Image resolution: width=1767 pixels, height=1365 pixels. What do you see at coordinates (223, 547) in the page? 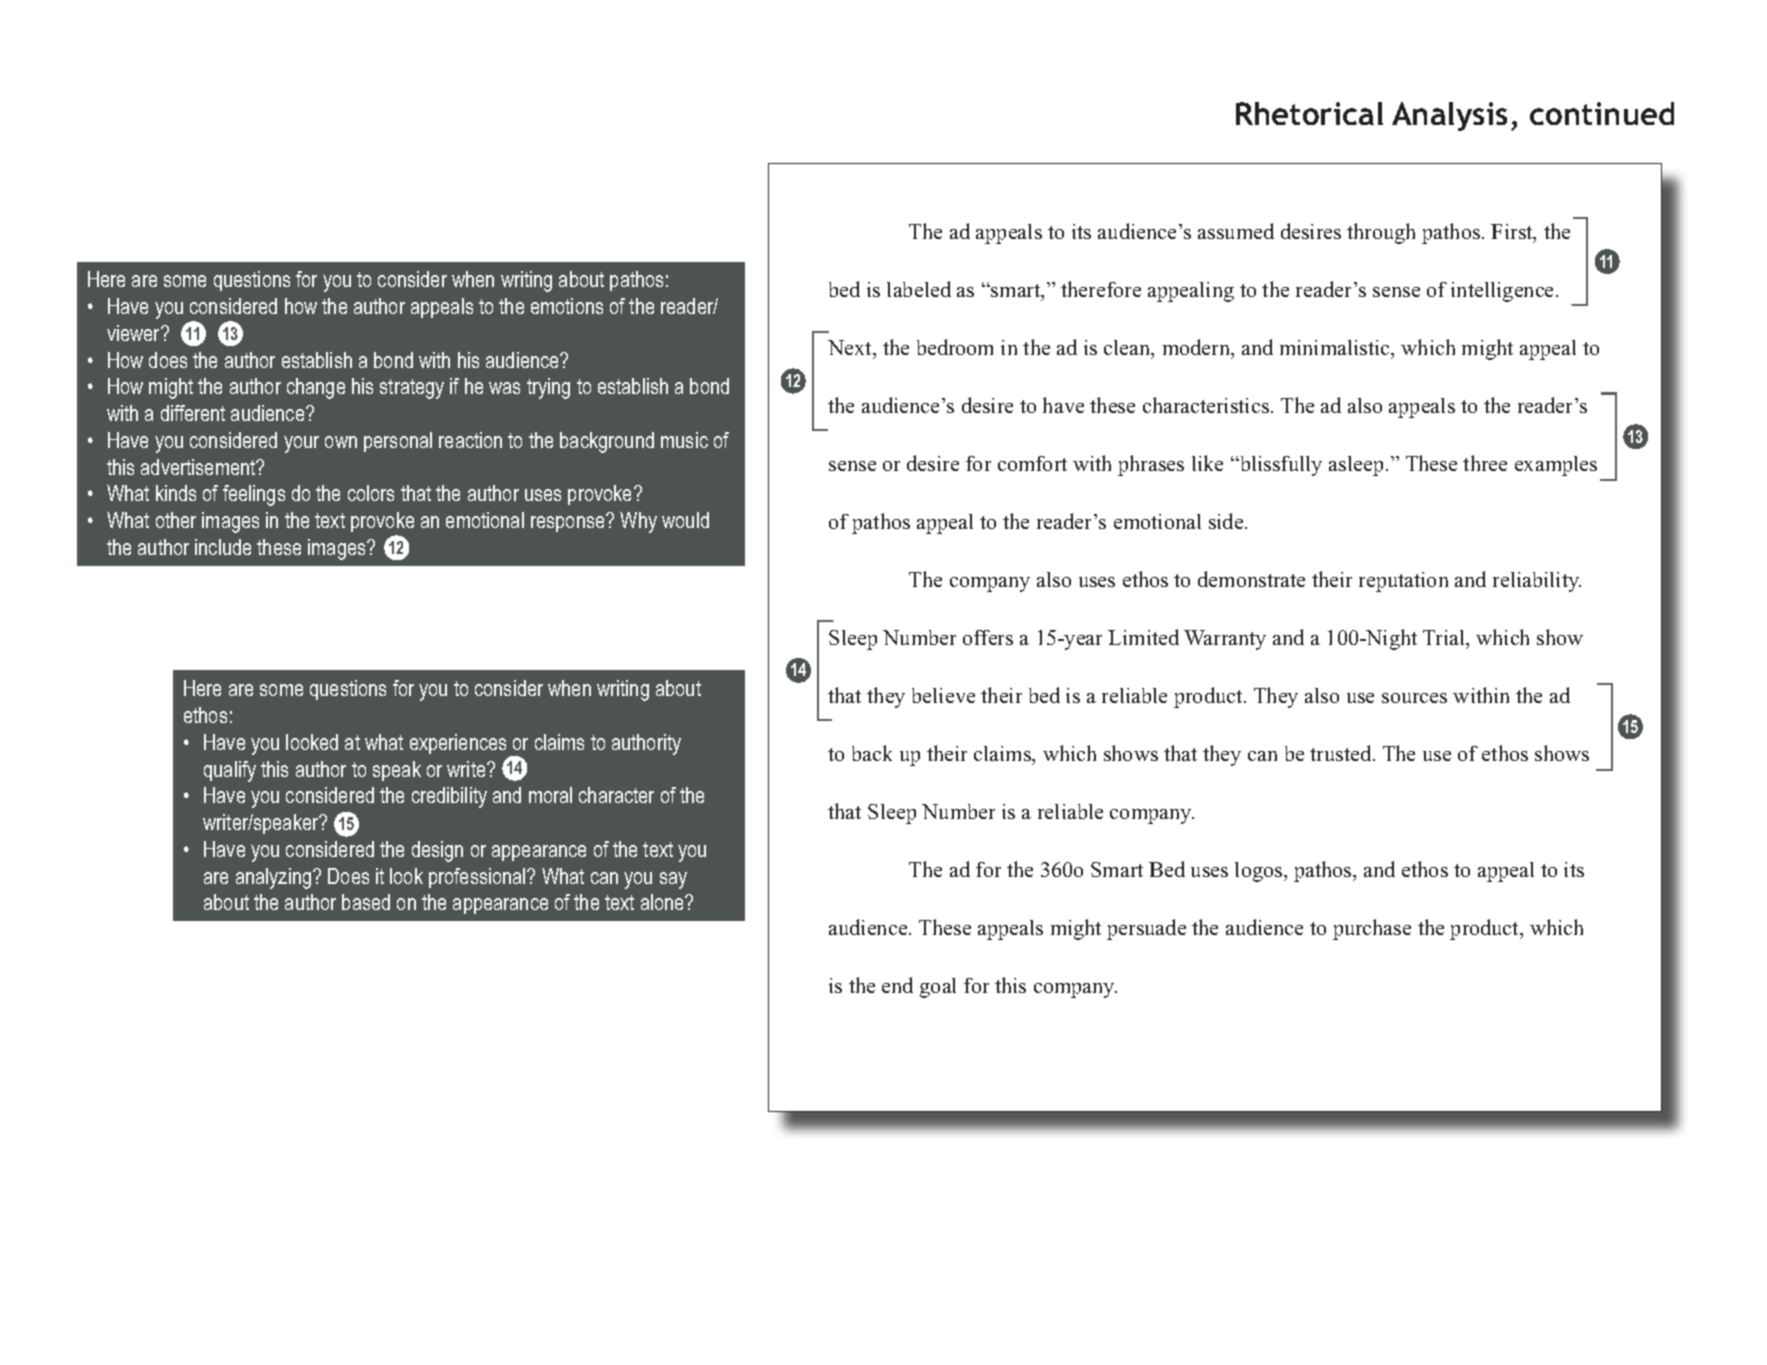
I see `include` at bounding box center [223, 547].
